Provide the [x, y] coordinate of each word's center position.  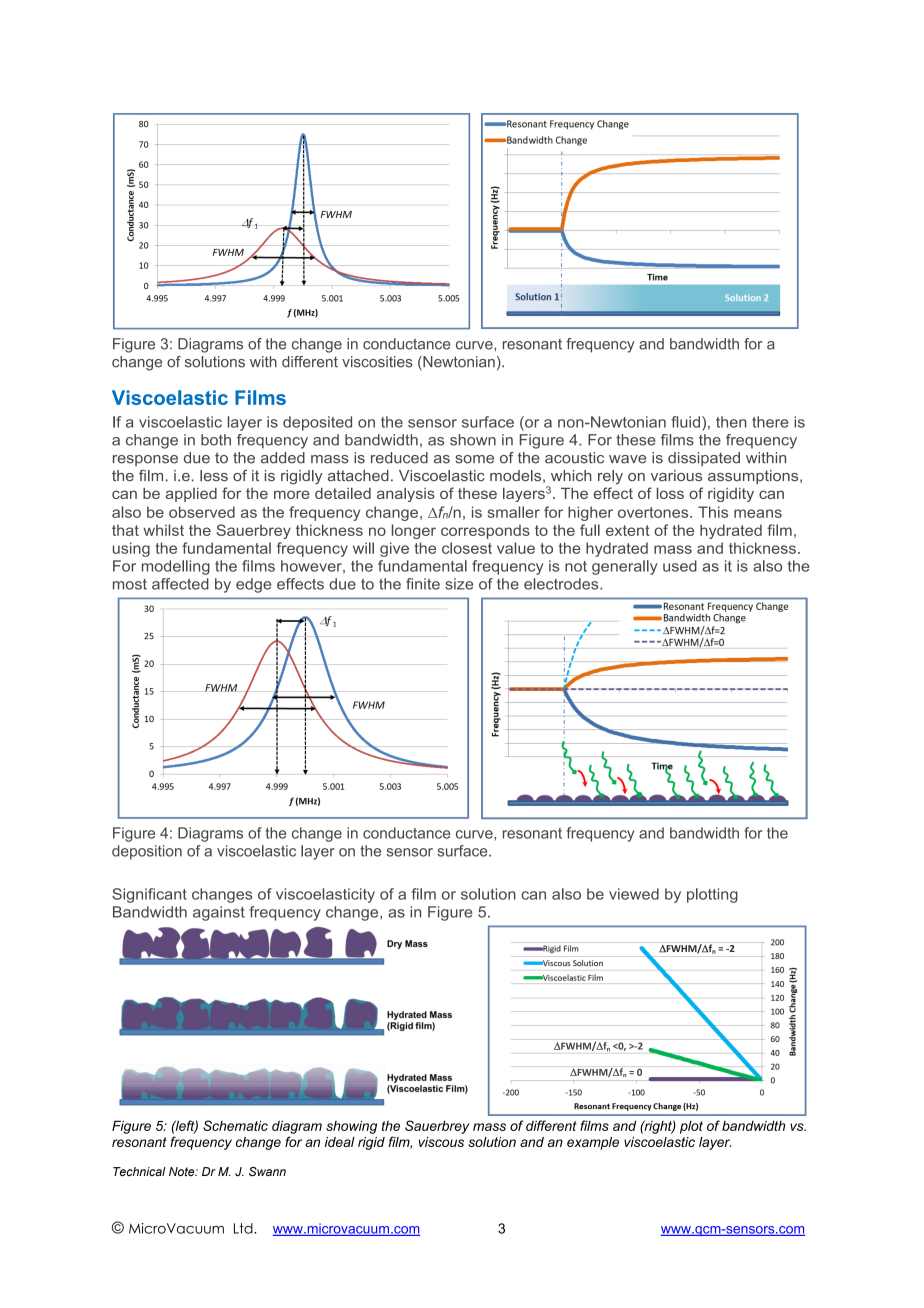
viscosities [377, 362]
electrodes [562, 584]
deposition [147, 852]
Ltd [244, 1228]
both [216, 440]
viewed [634, 894]
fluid [685, 422]
